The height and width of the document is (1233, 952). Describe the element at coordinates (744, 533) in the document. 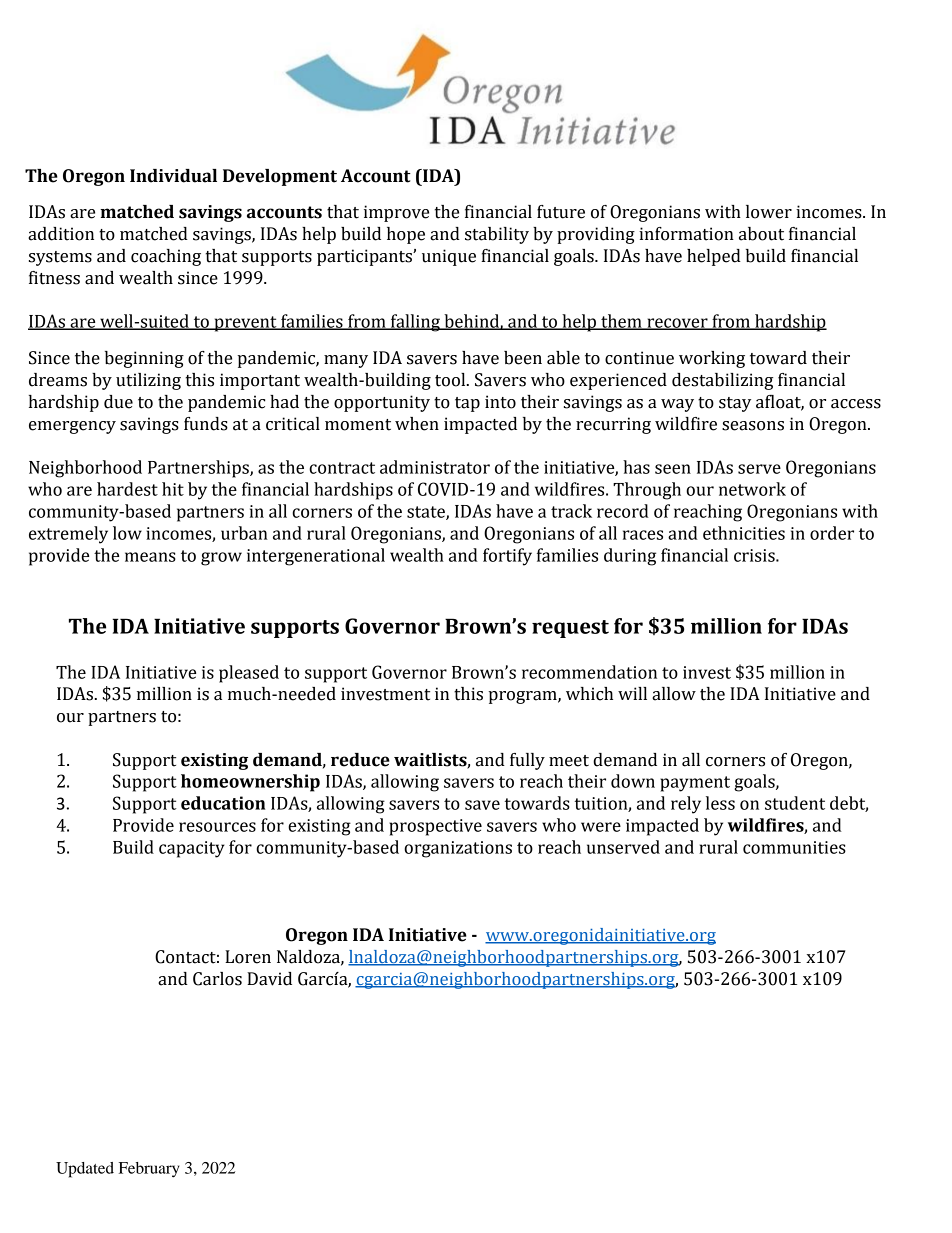

I see `ethnicities` at that location.
